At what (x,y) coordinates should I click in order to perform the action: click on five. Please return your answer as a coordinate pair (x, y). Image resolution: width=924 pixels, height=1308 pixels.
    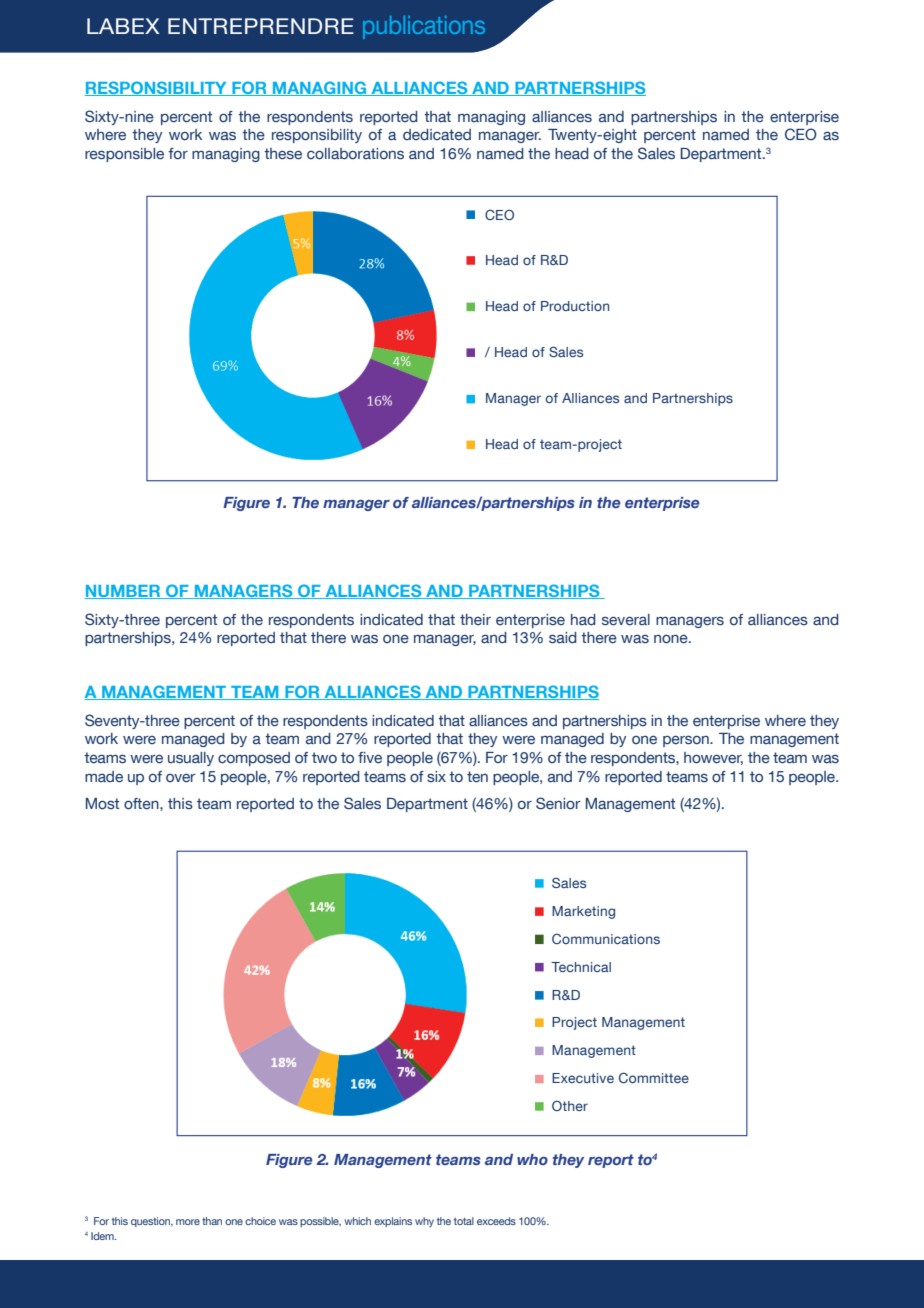
    Looking at the image, I should click on (370, 758).
